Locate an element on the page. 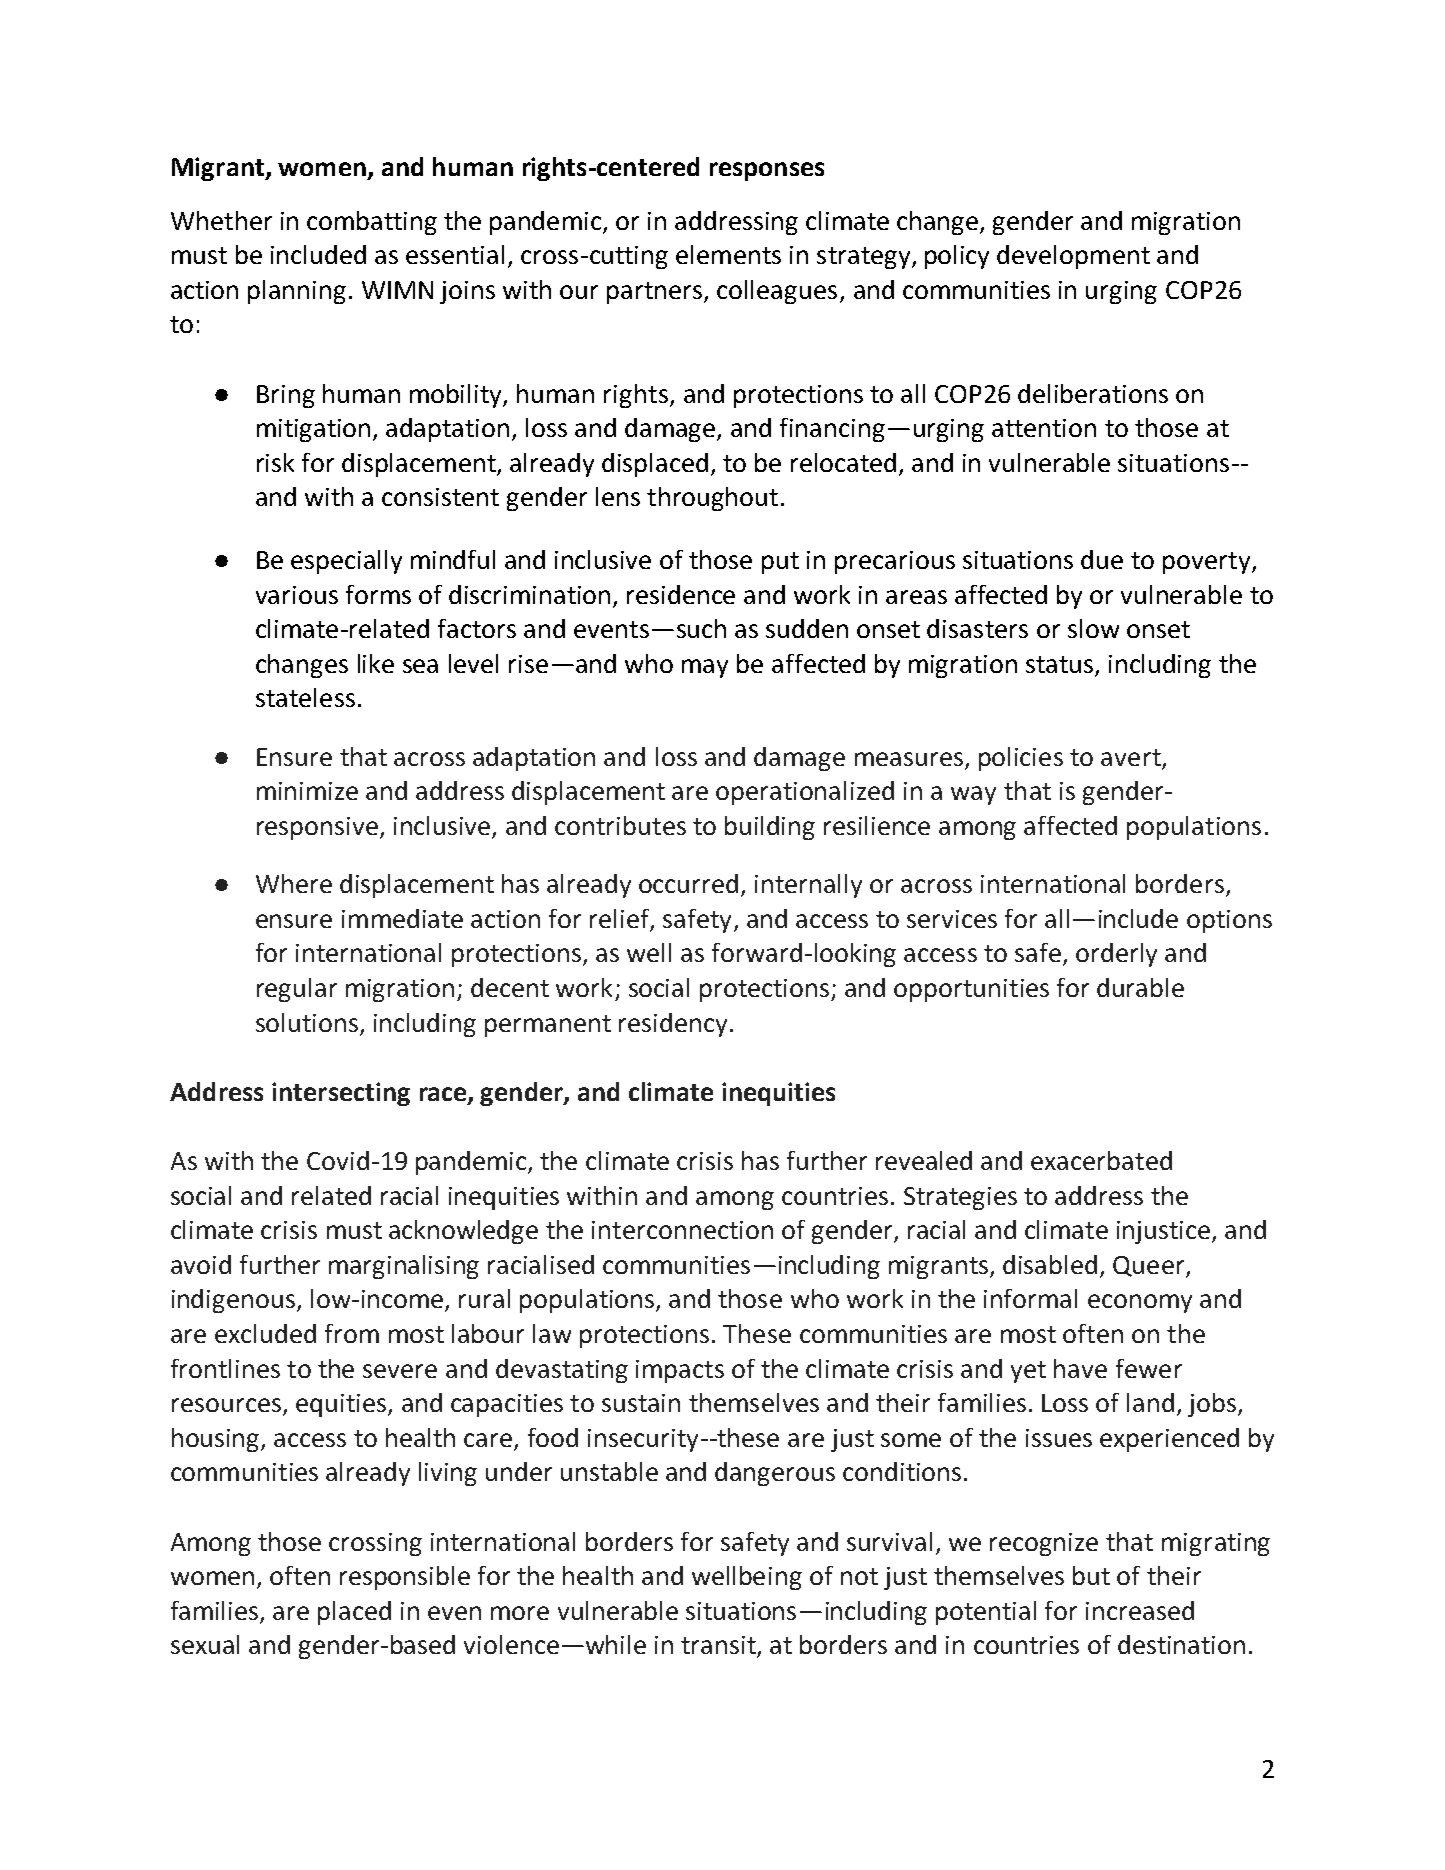 The width and height of the image is (1445, 1870). may is located at coordinates (705, 668).
